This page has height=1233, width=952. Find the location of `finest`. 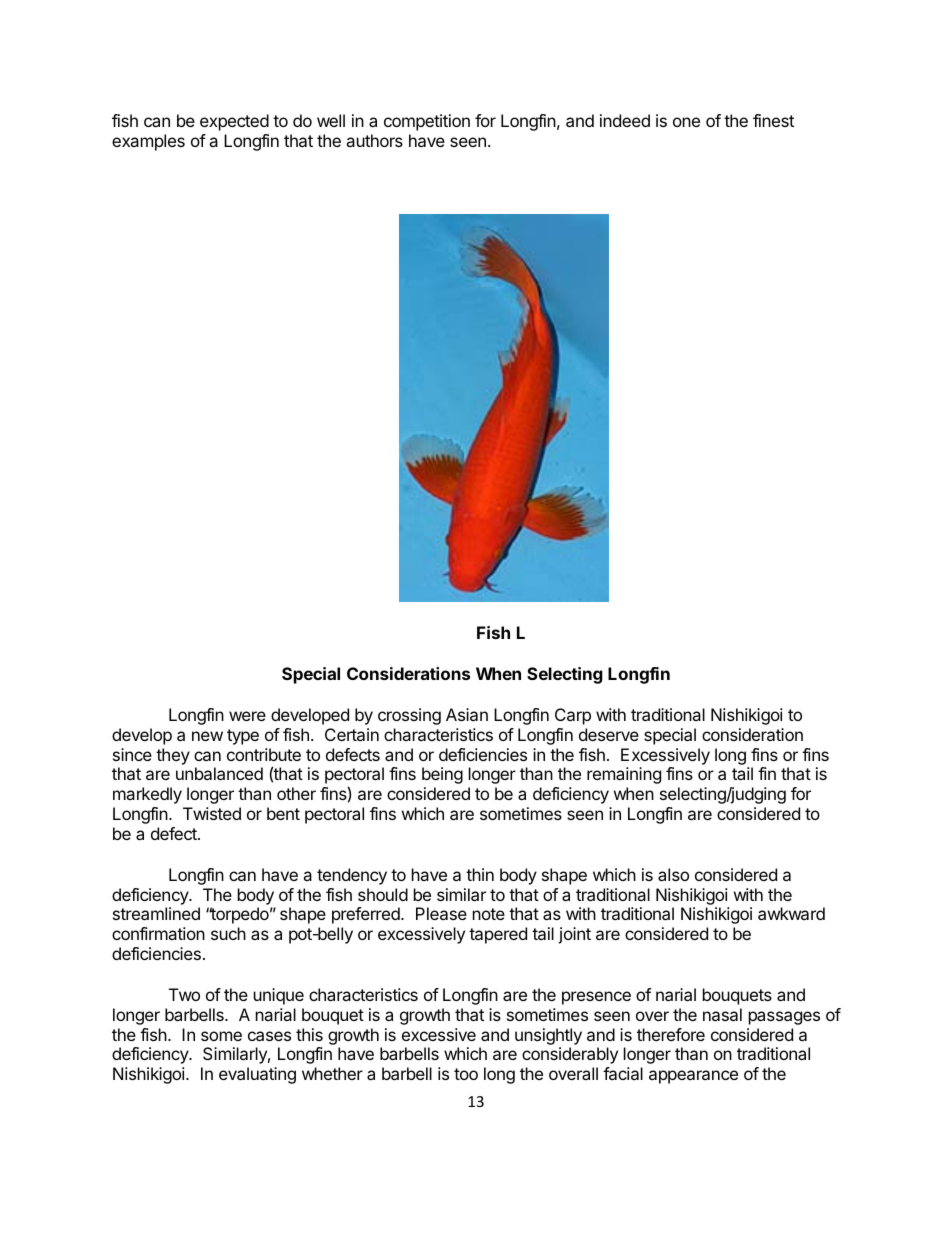

finest is located at coordinates (773, 120).
